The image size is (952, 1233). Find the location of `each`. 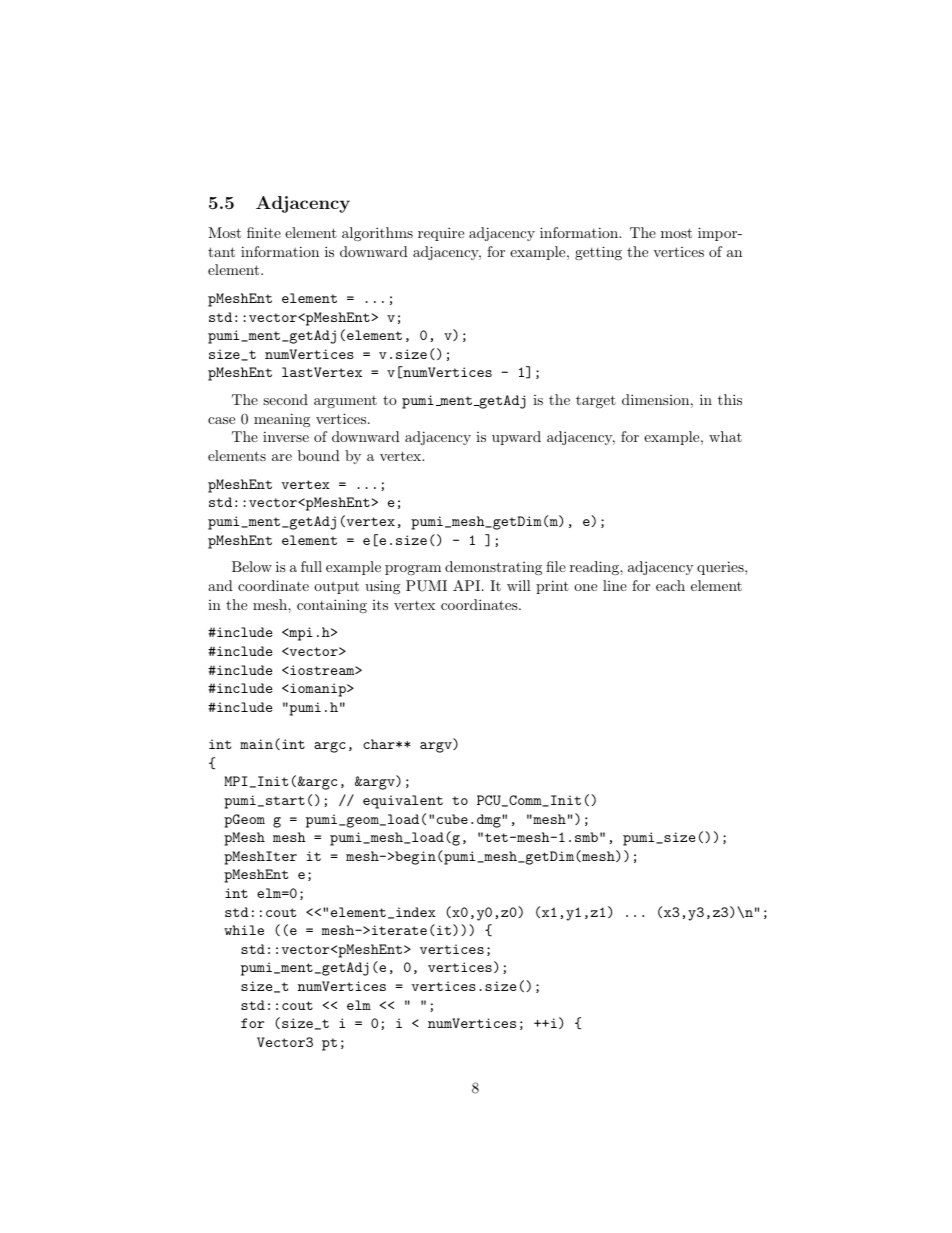

each is located at coordinates (670, 585).
